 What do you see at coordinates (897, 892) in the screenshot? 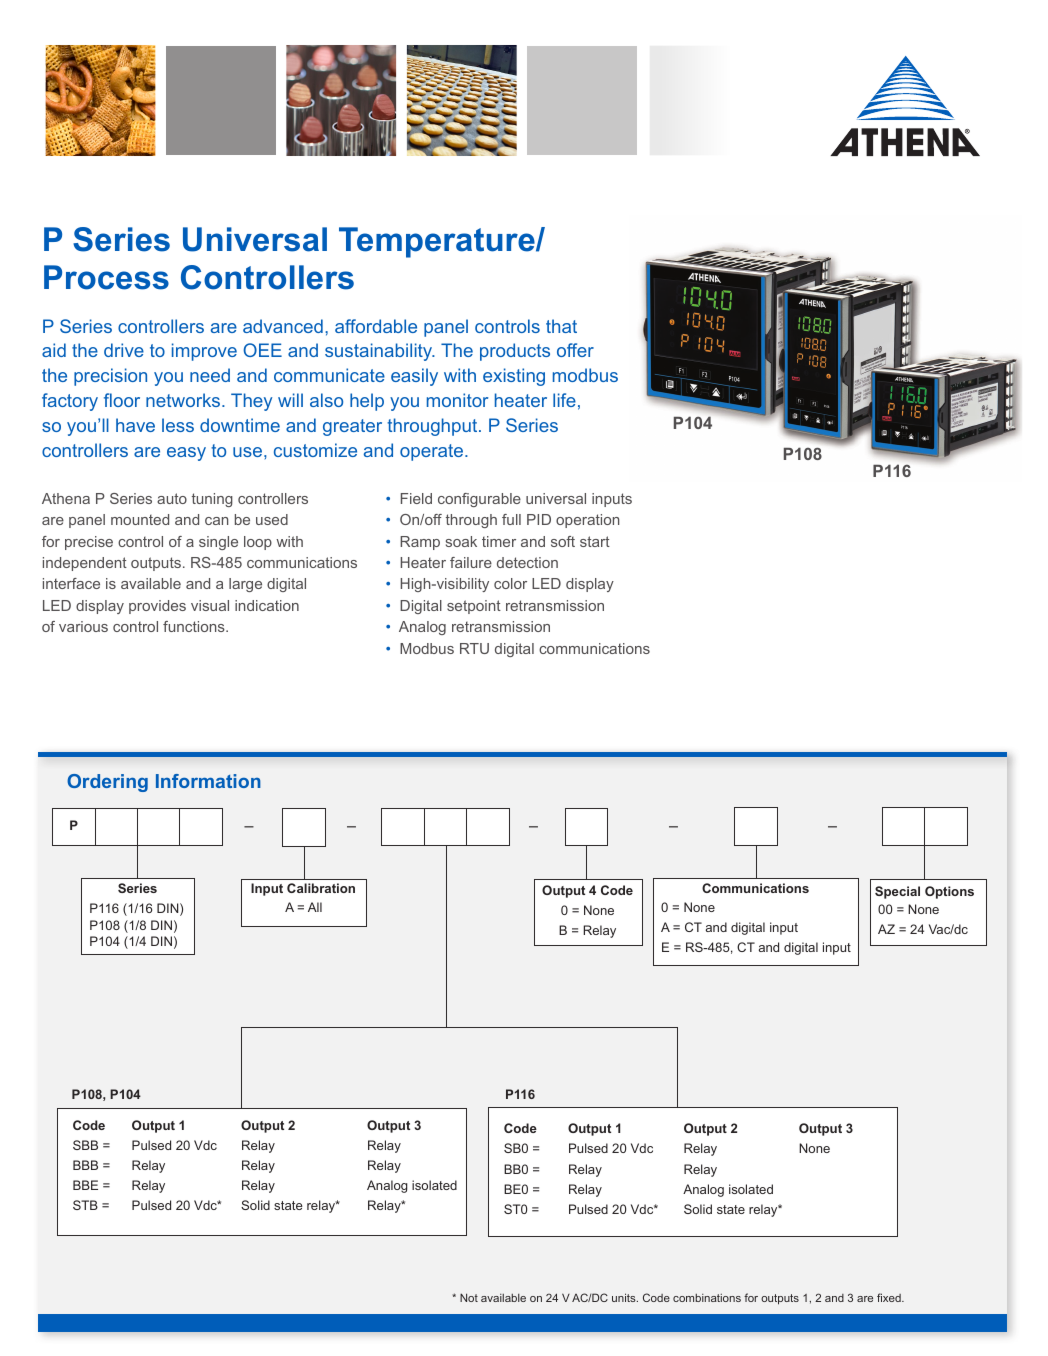
I see `Special` at bounding box center [897, 892].
